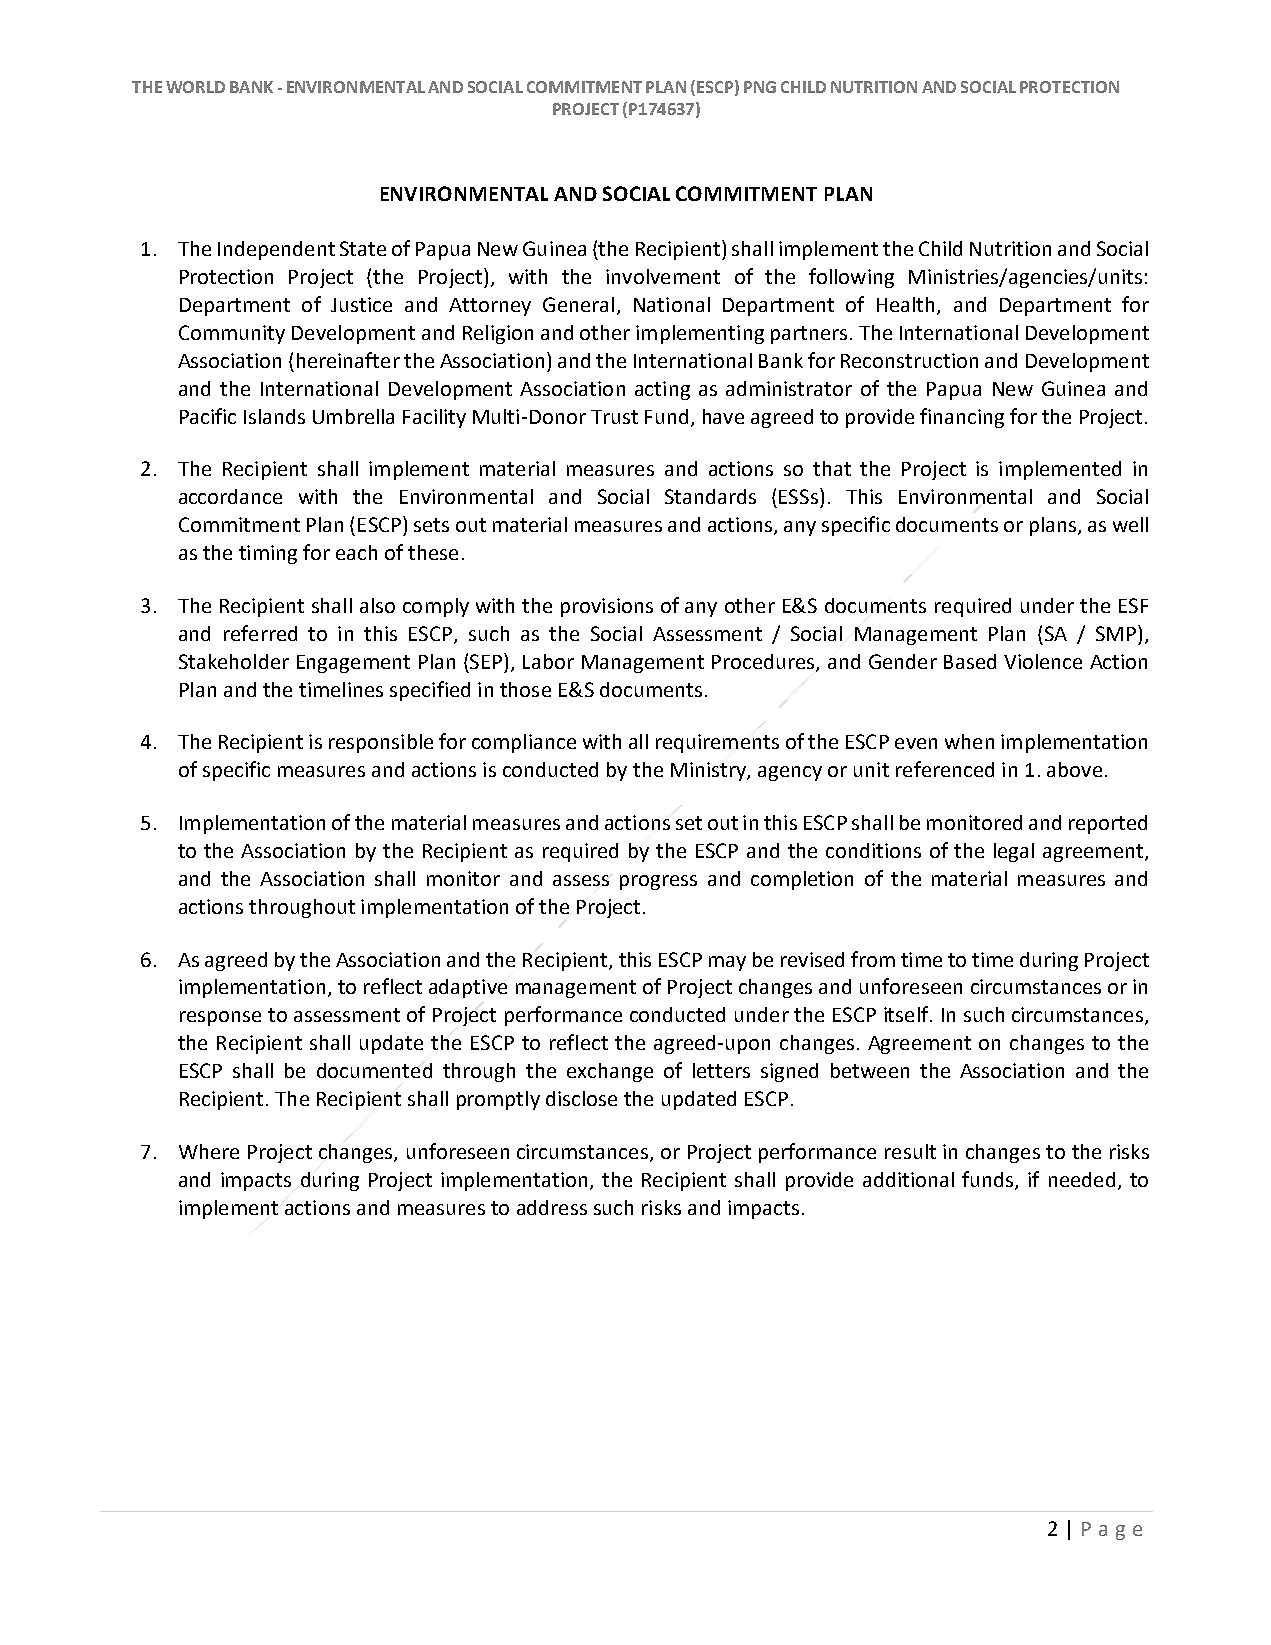  Describe the element at coordinates (220, 1018) in the image. I see `response` at that location.
